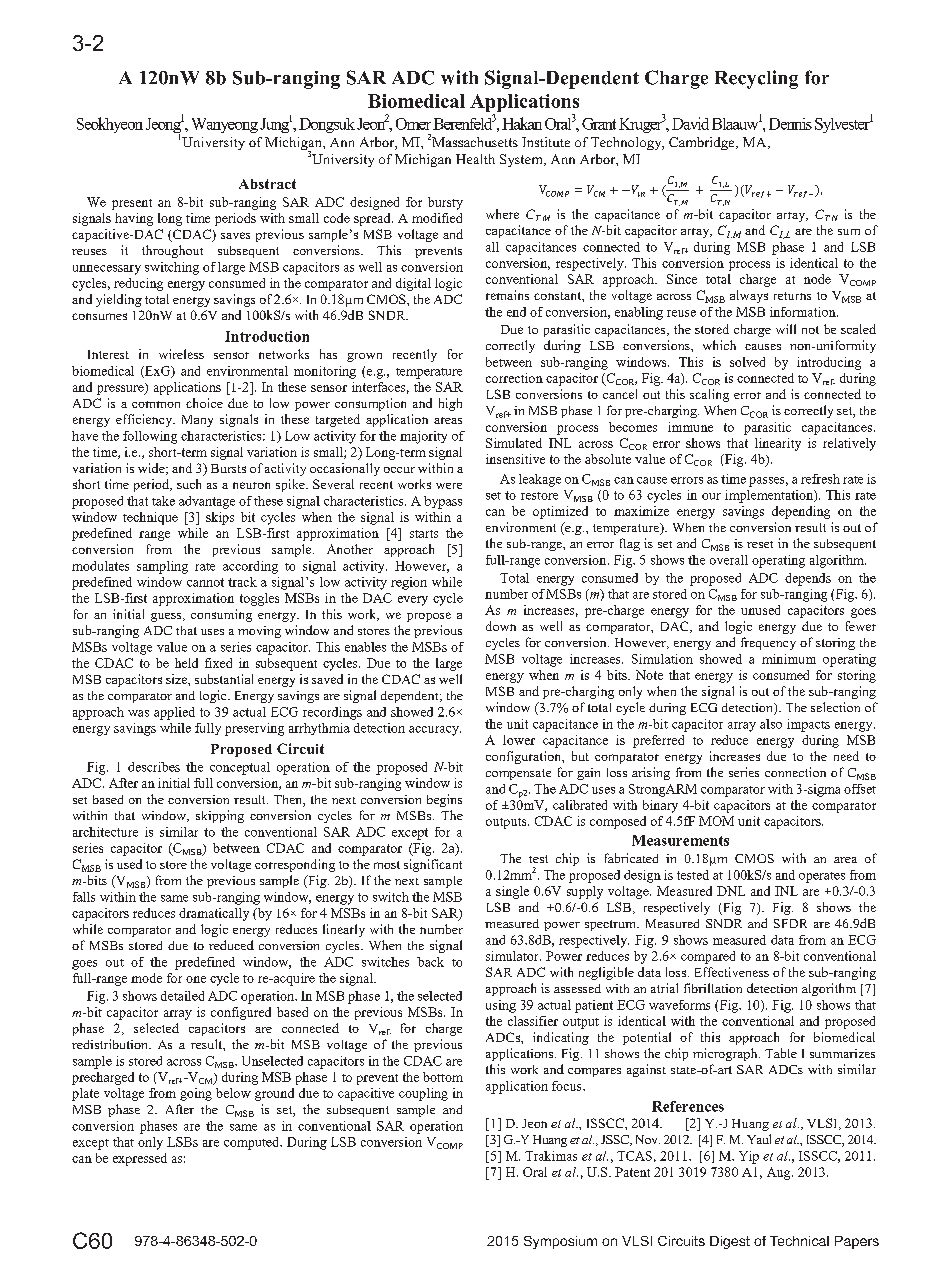 Image resolution: width=952 pixels, height=1284 pixels. I want to click on Effectiveness, so click(732, 972).
